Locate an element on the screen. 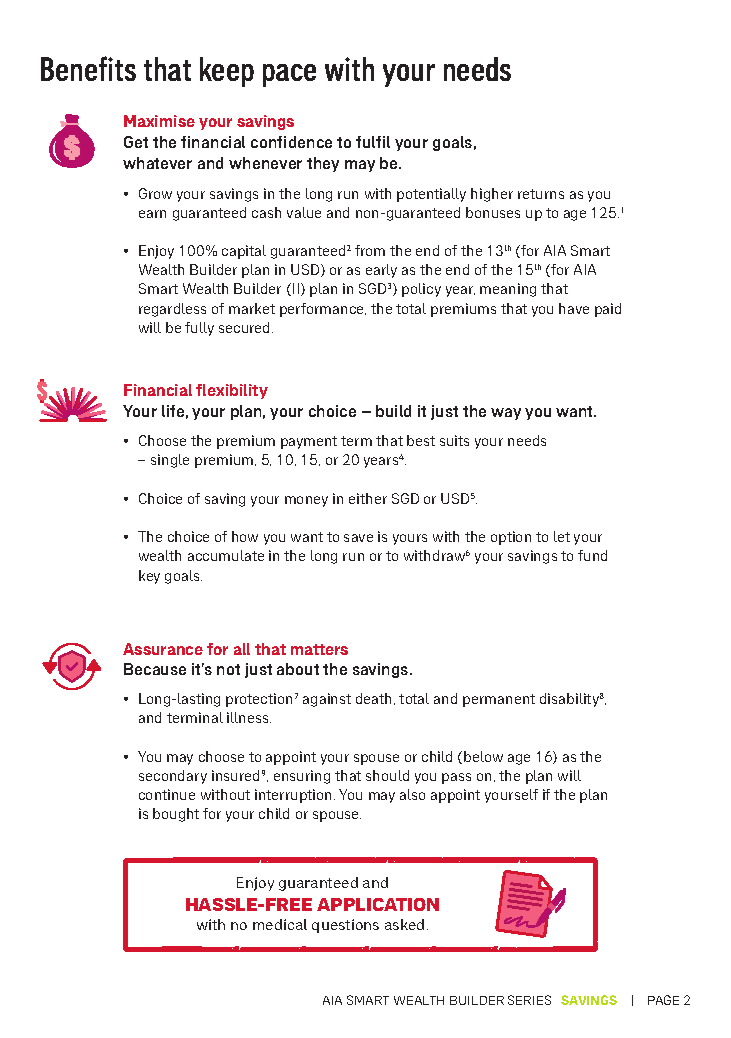 The image size is (731, 1038). medical is located at coordinates (280, 924).
